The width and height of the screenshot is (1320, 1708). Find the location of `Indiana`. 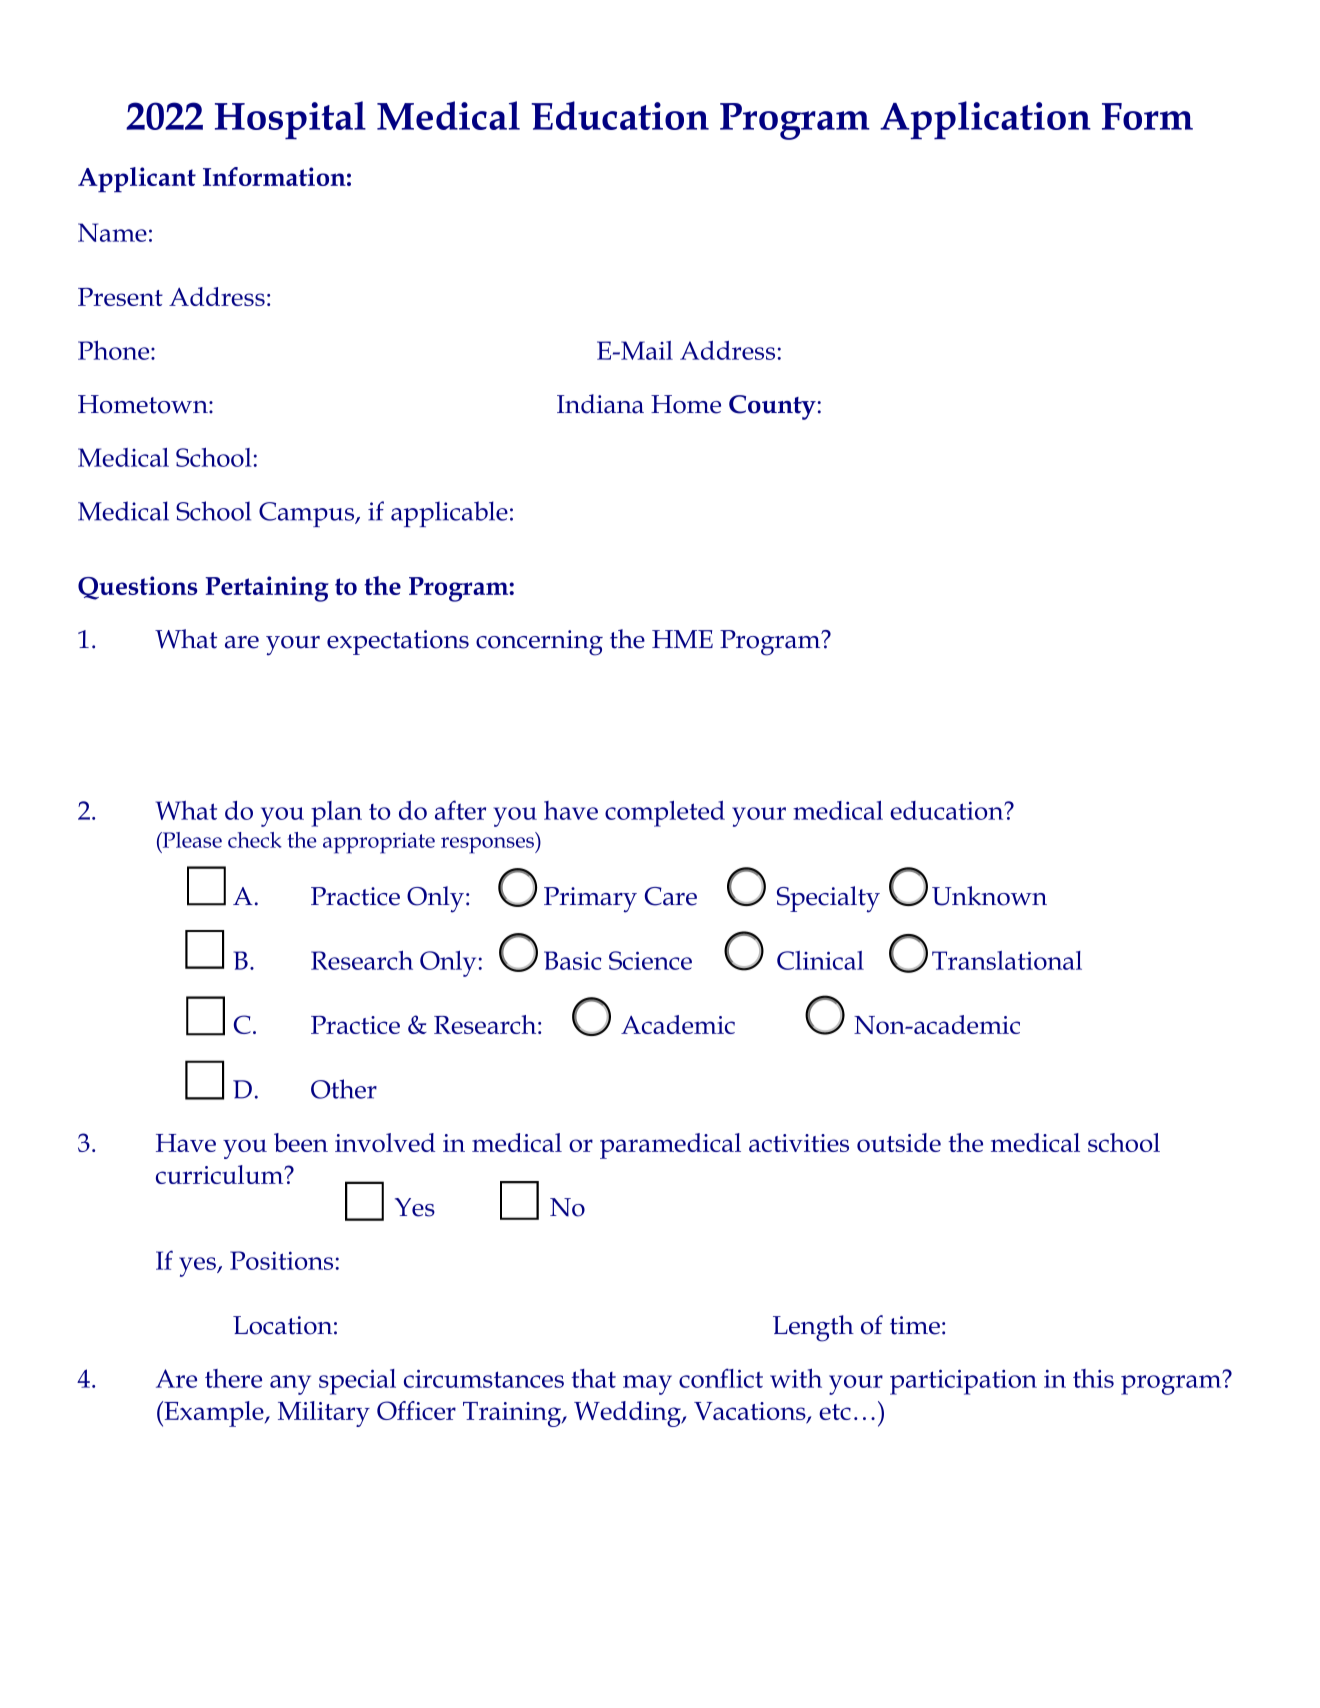

Indiana is located at coordinates (600, 404).
